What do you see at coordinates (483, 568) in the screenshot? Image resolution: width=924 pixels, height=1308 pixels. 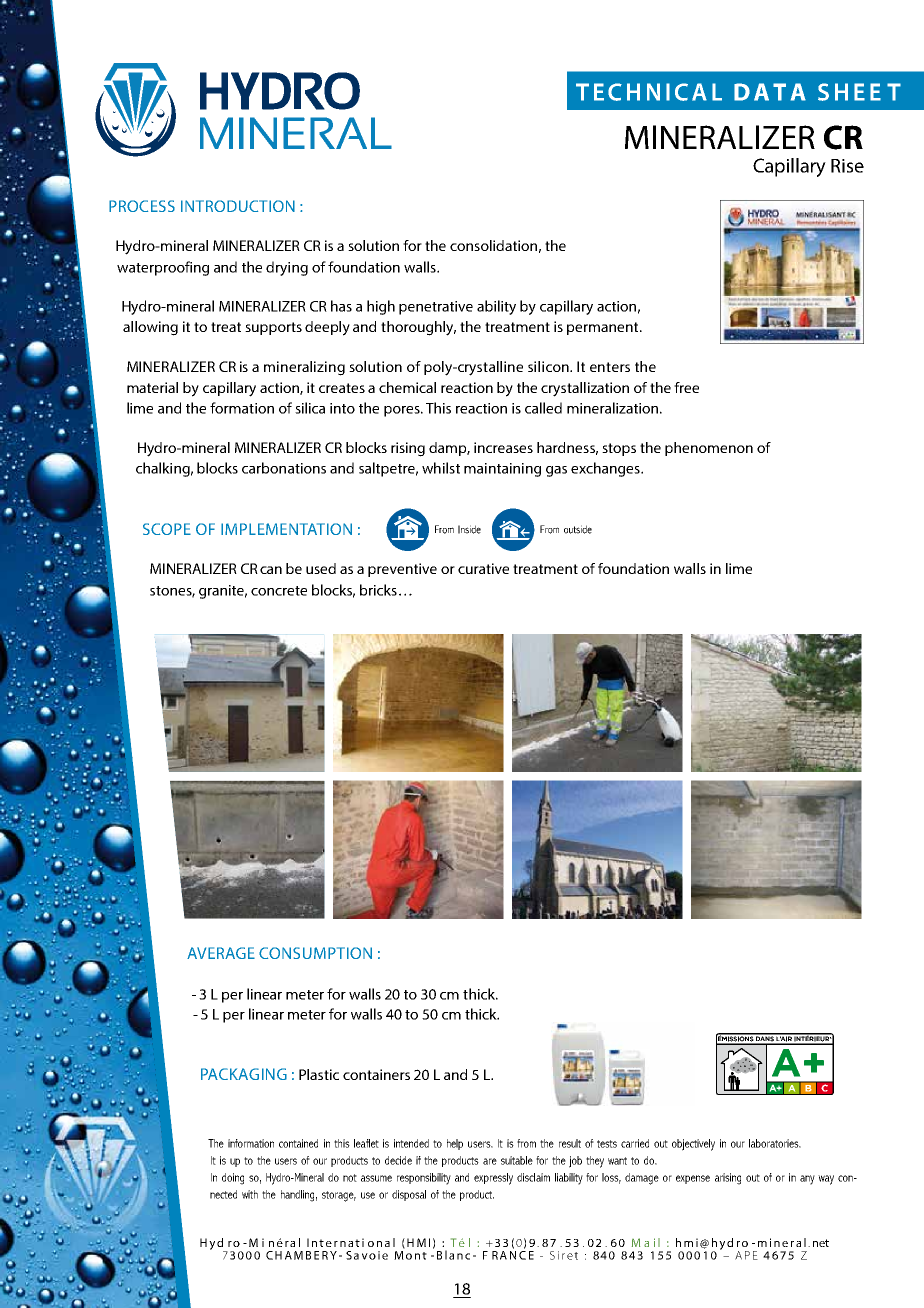 I see `curative` at bounding box center [483, 568].
